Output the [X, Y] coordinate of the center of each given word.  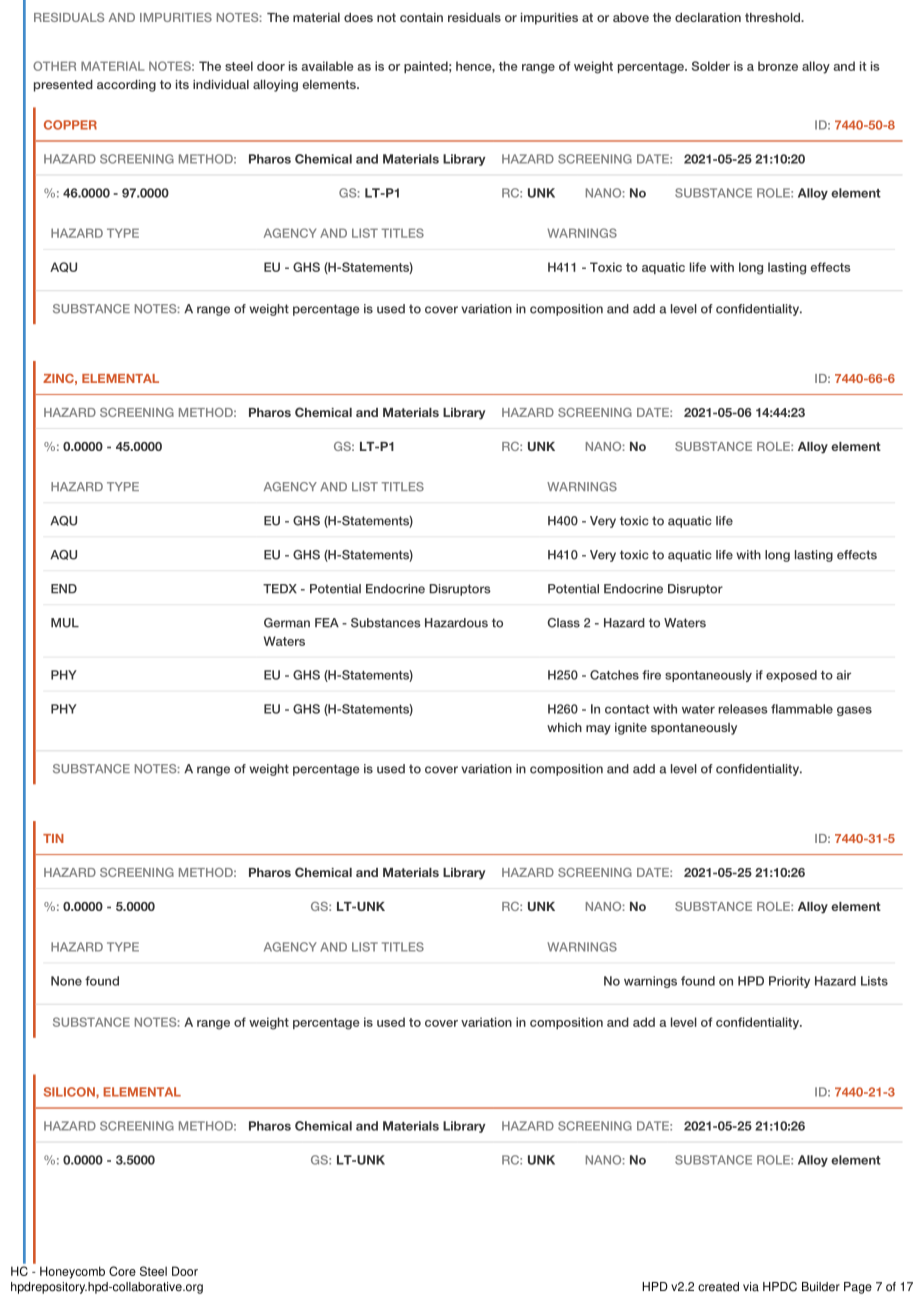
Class [563, 623]
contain [421, 17]
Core [122, 1271]
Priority [789, 982]
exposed [791, 676]
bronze [778, 66]
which [564, 727]
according [126, 86]
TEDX [280, 589]
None [66, 981]
